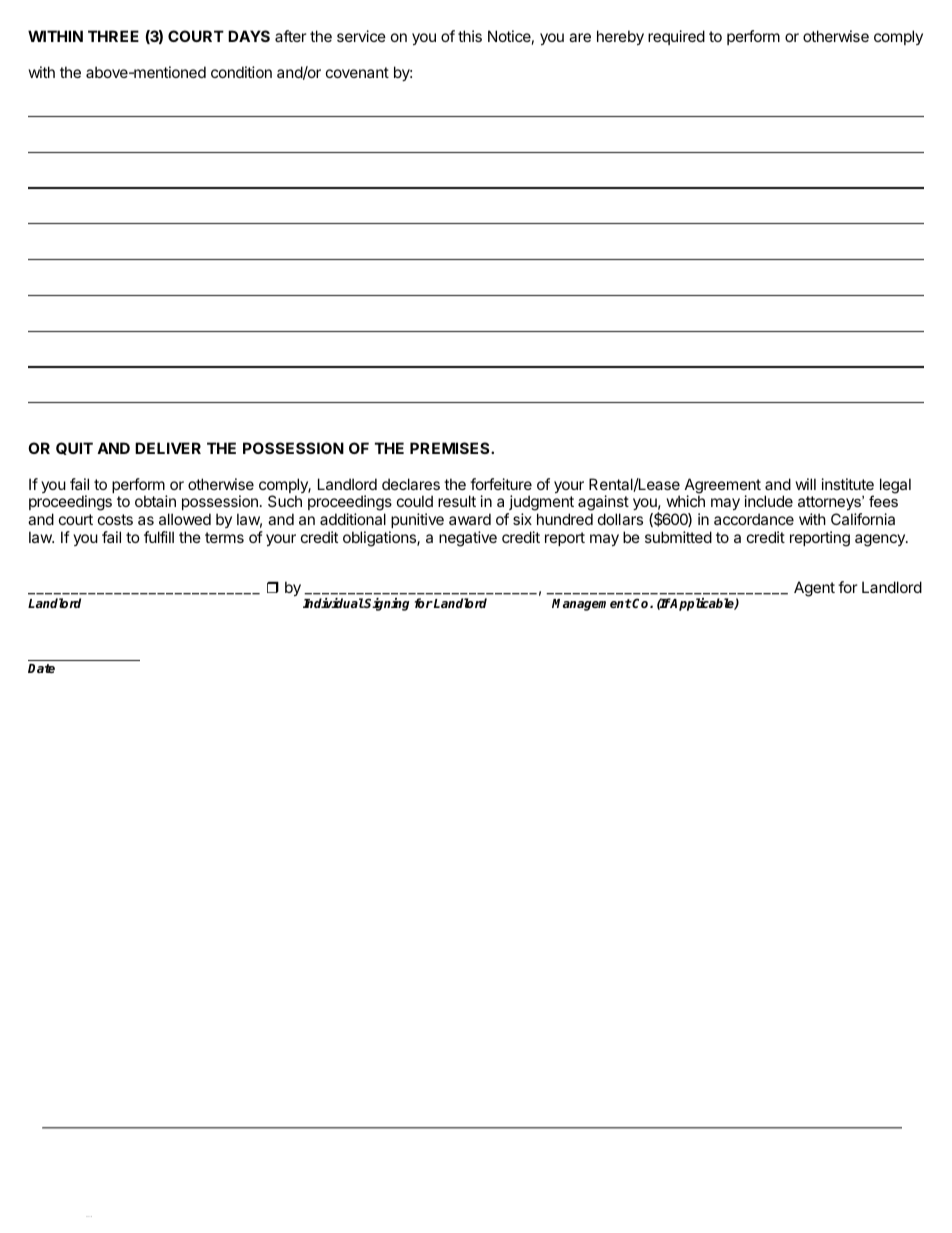 This page has height=1233, width=952. Describe the element at coordinates (357, 72) in the page. I see `covenant` at that location.
